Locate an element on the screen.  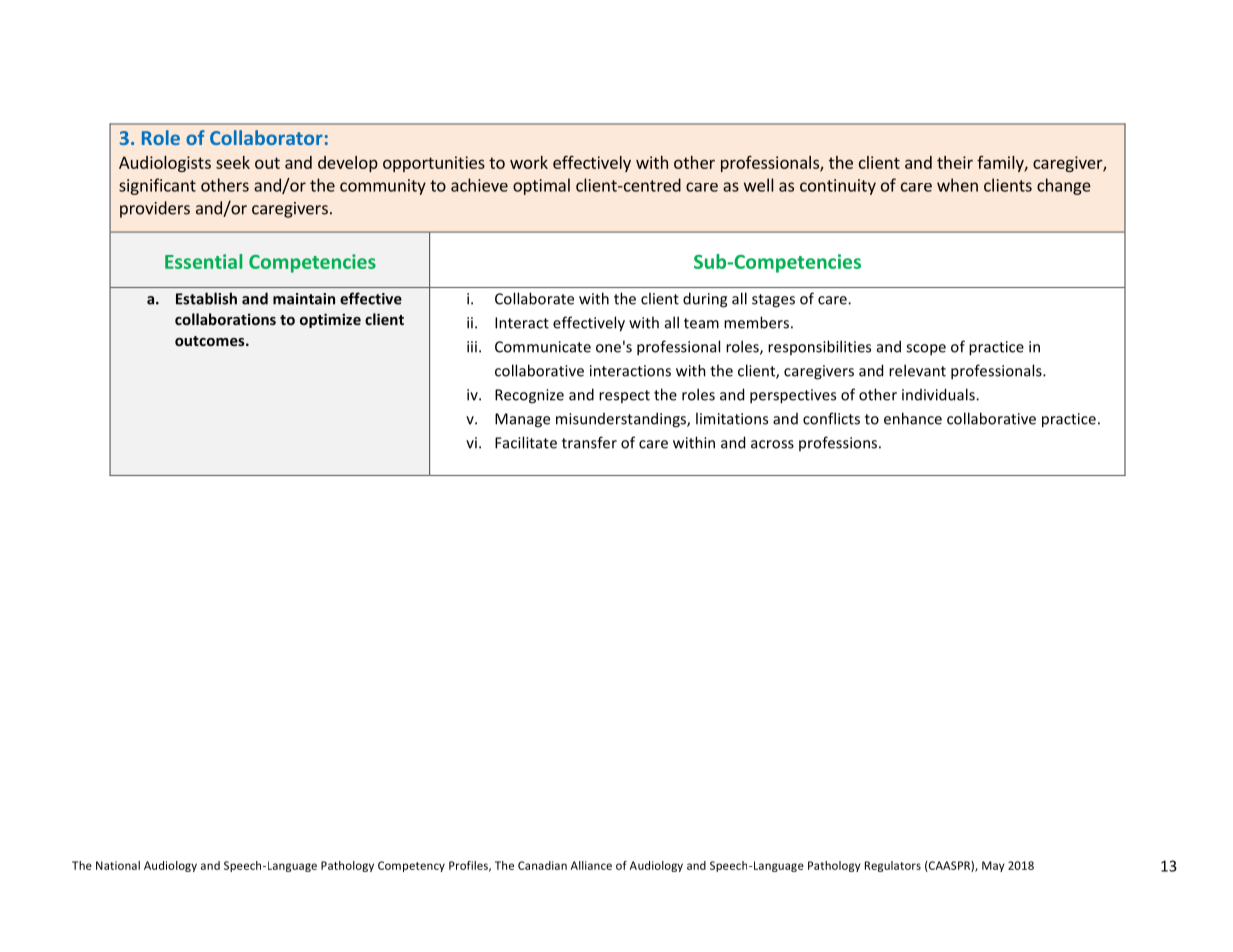
their is located at coordinates (955, 162).
